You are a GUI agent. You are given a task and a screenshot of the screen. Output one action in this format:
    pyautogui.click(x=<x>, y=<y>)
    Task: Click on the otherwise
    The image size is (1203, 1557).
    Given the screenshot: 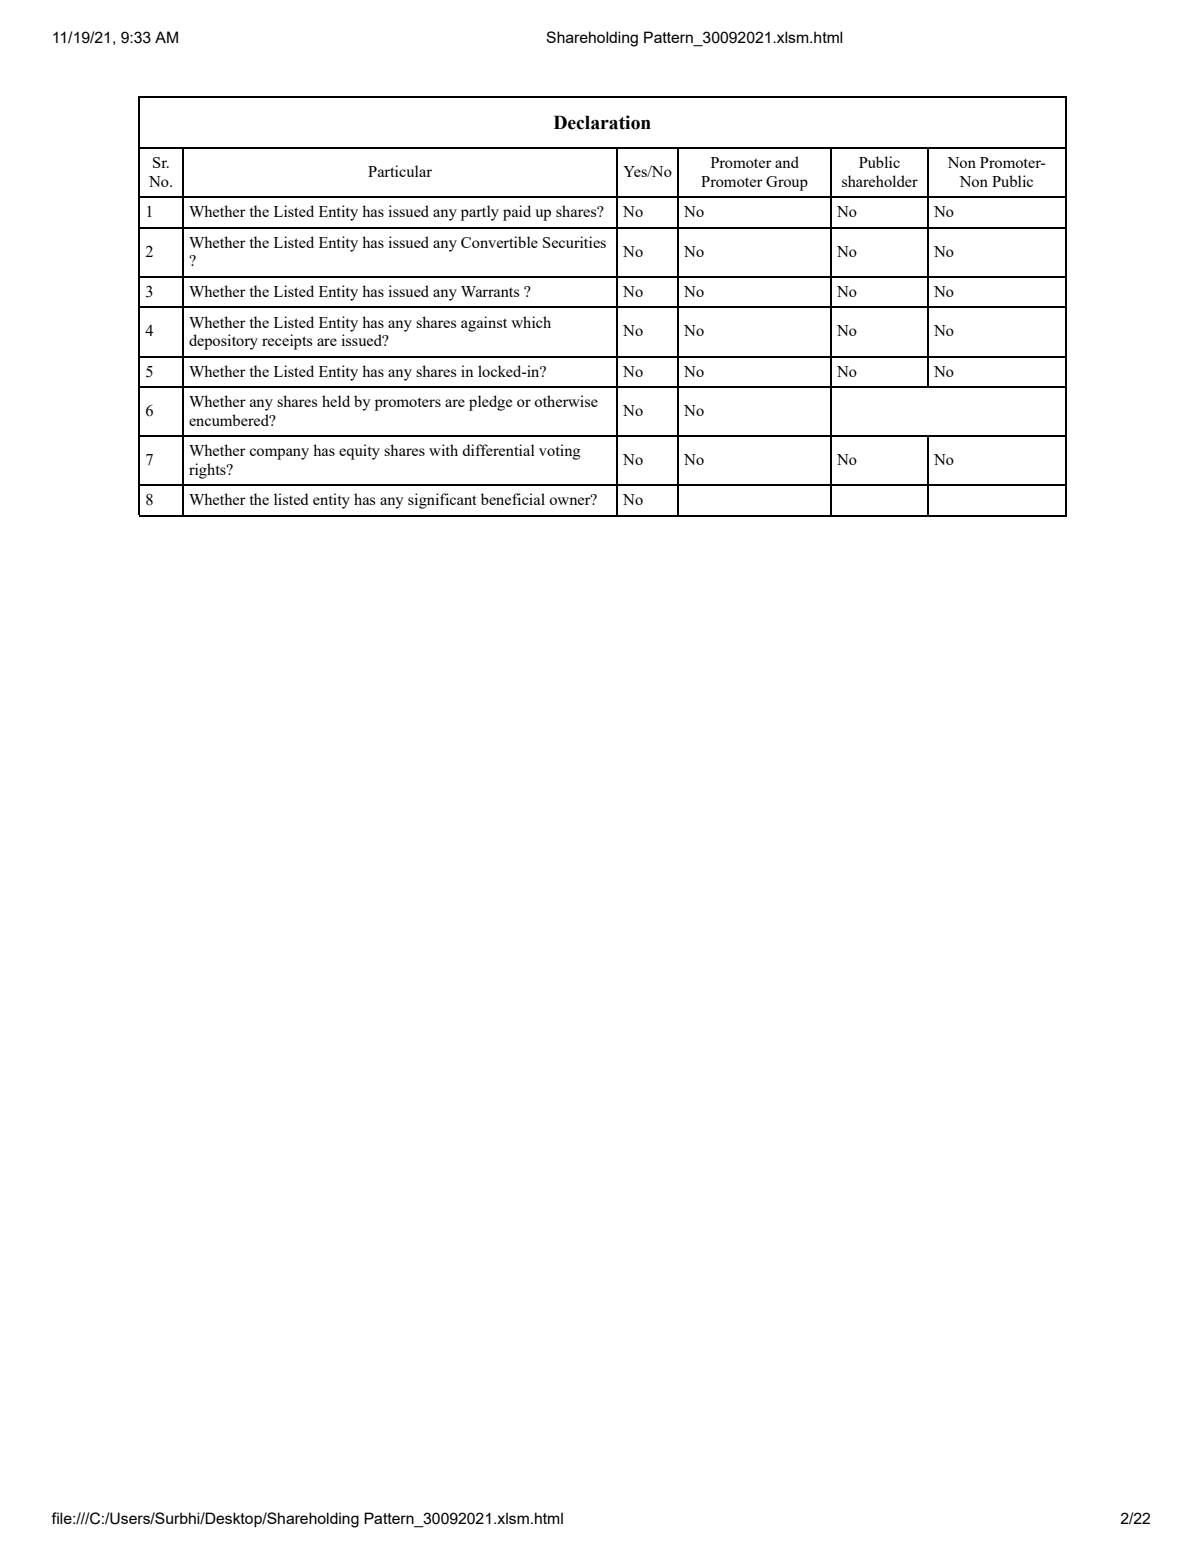 What is the action you would take?
    pyautogui.click(x=566, y=401)
